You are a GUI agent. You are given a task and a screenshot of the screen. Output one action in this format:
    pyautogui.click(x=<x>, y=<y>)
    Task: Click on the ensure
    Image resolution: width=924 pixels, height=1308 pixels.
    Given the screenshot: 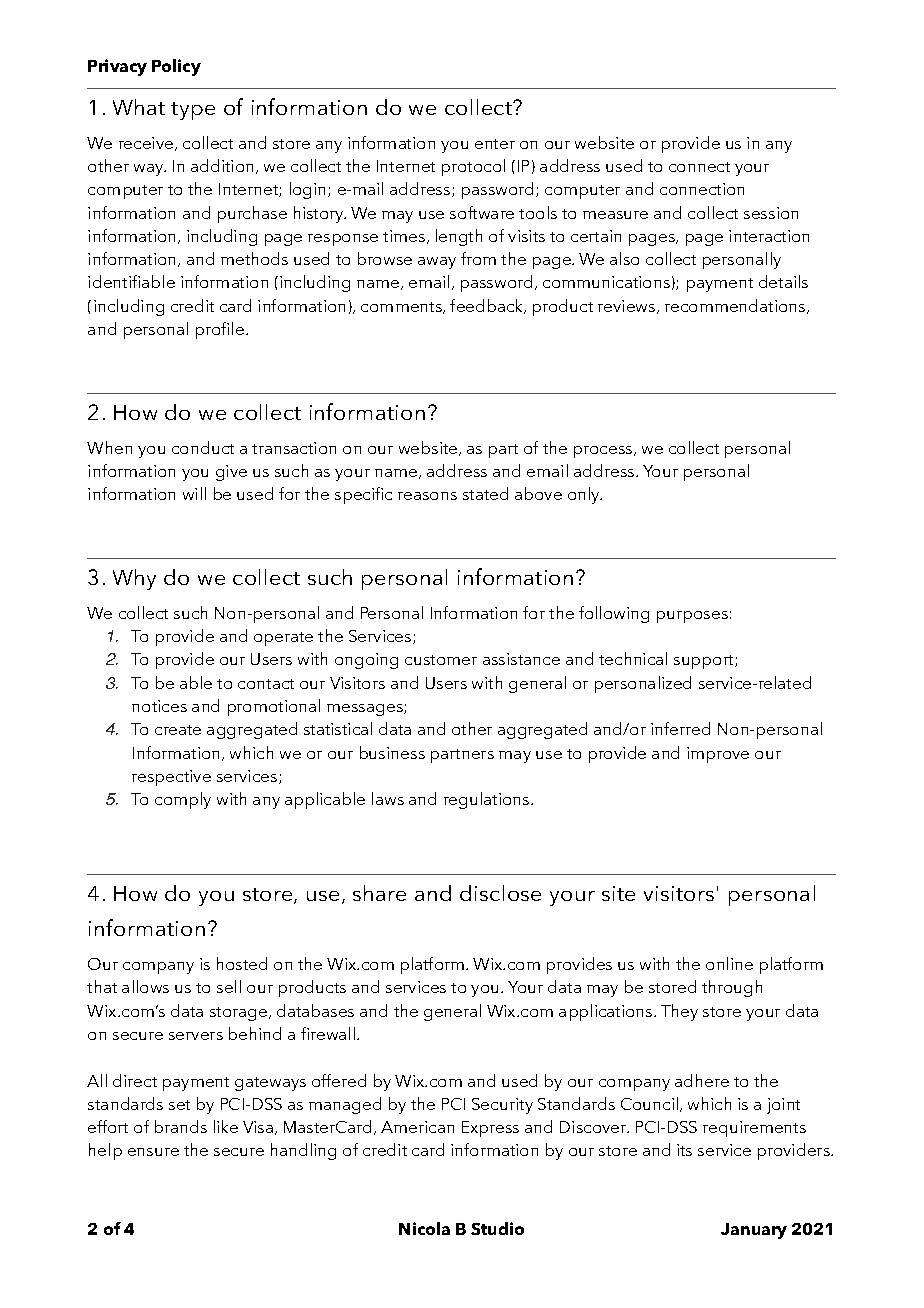 What is the action you would take?
    pyautogui.click(x=153, y=1152)
